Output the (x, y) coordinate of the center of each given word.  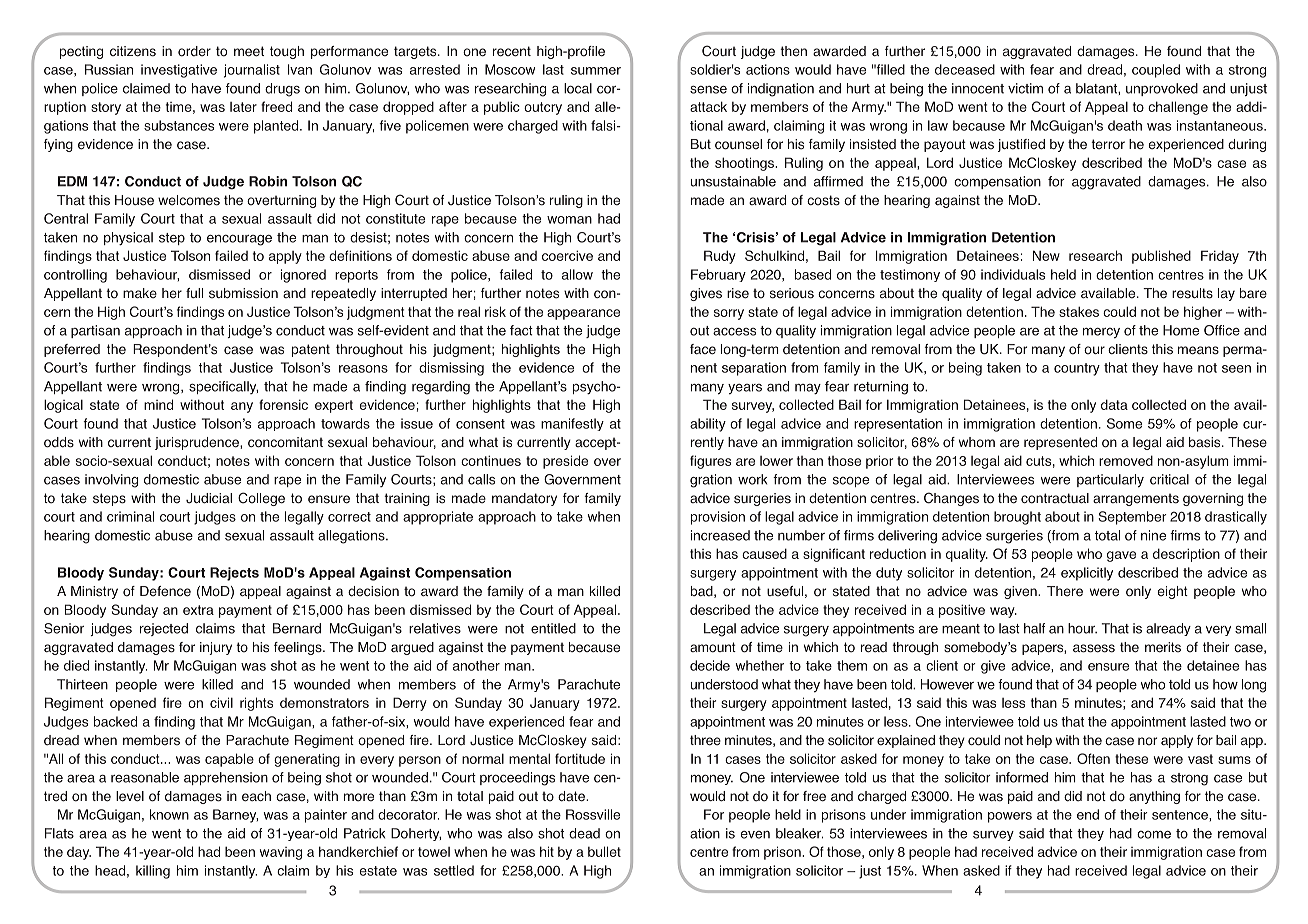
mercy (1101, 333)
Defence (165, 591)
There (1065, 591)
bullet (604, 851)
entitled (553, 628)
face (703, 349)
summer (596, 71)
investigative (179, 71)
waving (281, 853)
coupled (1156, 71)
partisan (95, 331)
